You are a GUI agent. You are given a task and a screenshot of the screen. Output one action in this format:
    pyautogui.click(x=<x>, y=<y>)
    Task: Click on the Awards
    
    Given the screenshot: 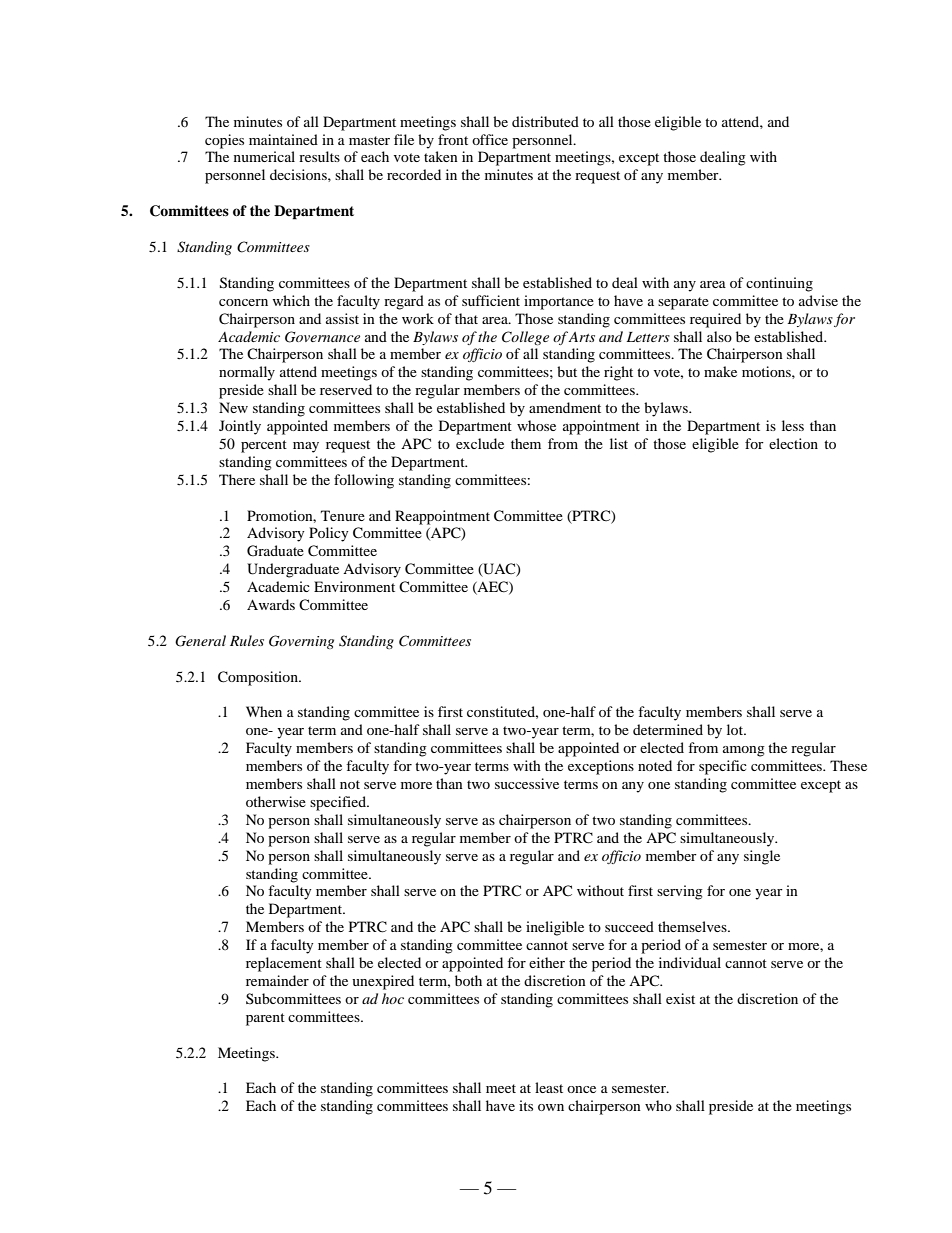 What is the action you would take?
    pyautogui.click(x=271, y=604)
